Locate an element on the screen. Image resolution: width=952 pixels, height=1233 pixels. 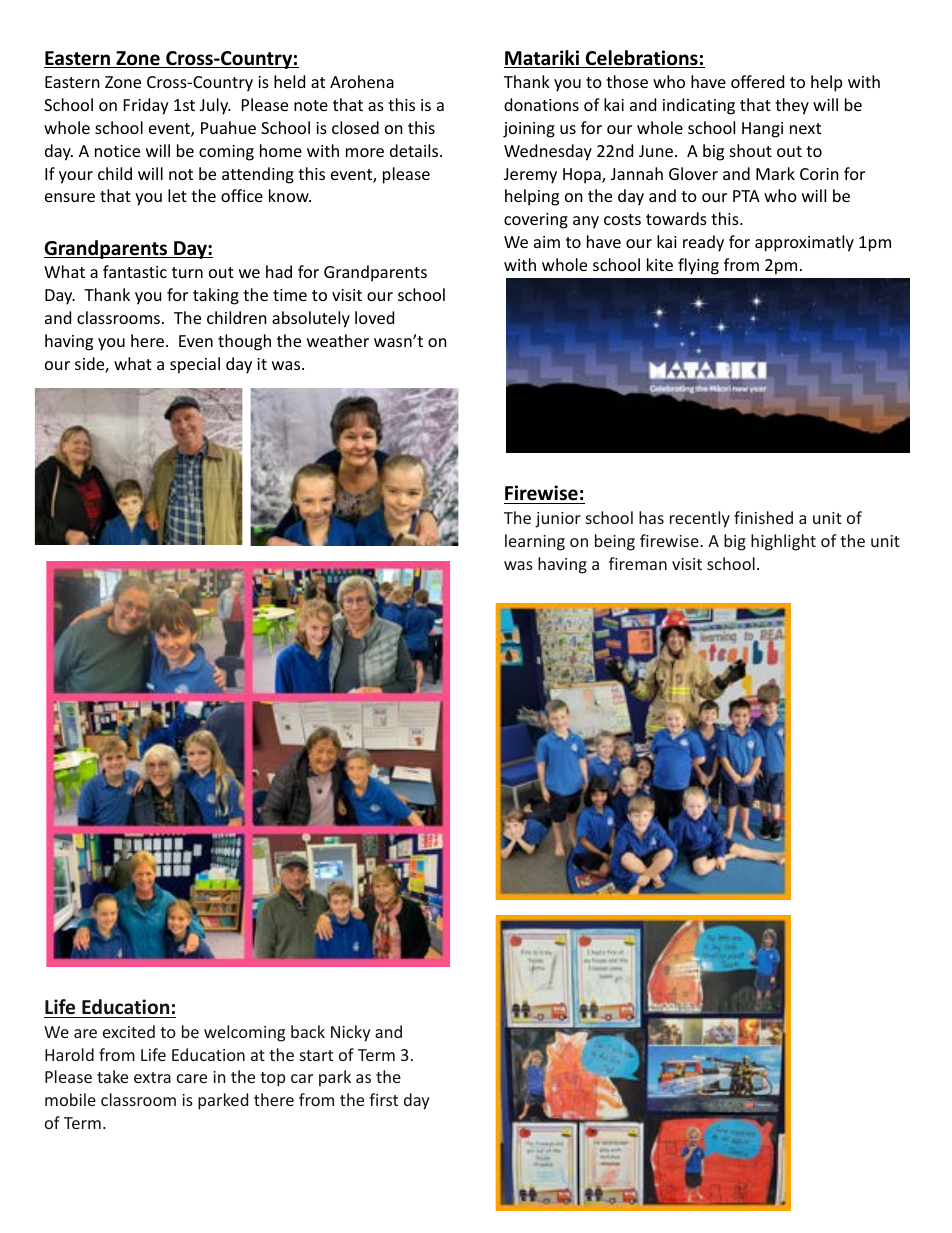
junior is located at coordinates (558, 520).
